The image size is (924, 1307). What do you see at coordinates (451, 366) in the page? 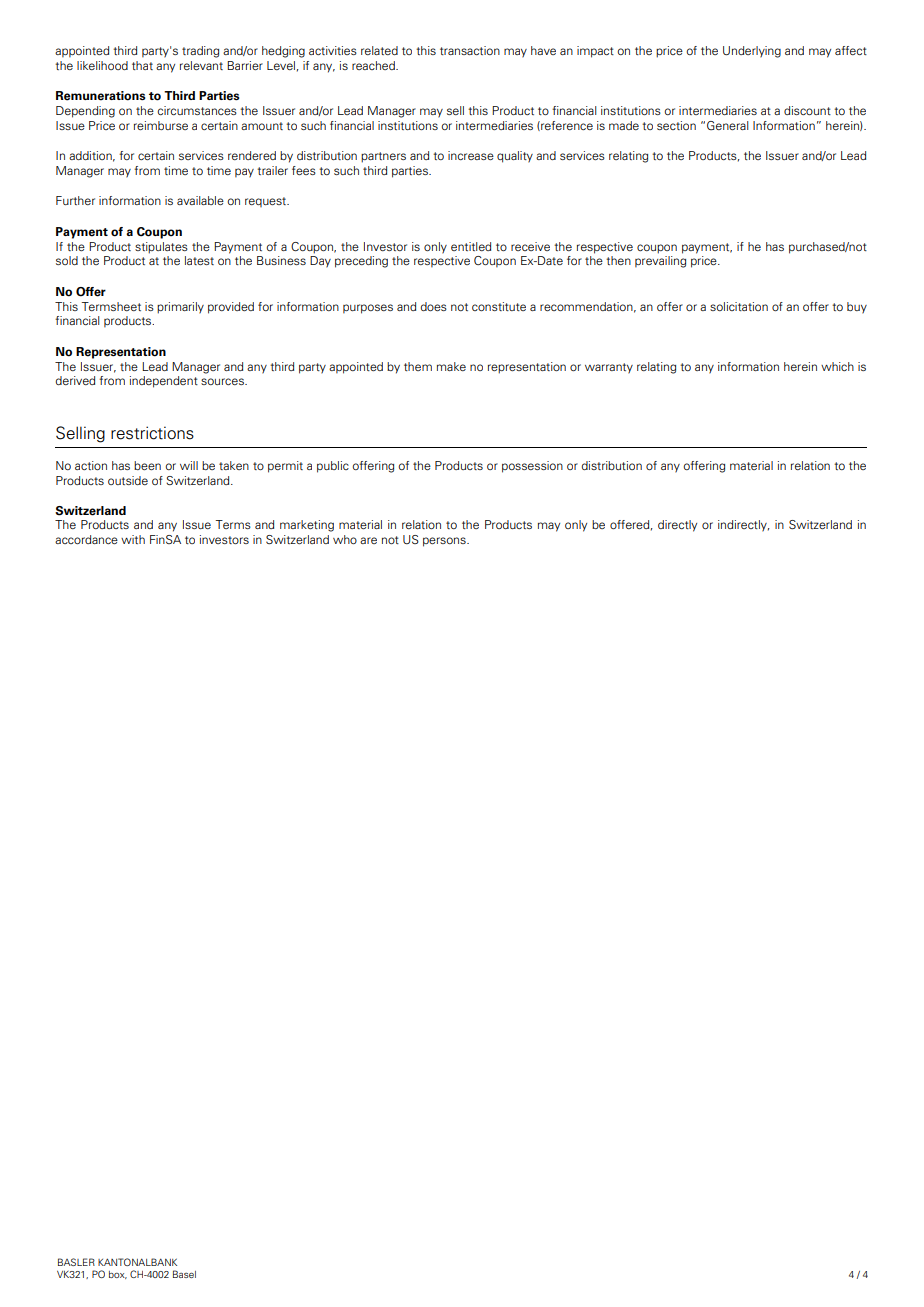
I see `make` at bounding box center [451, 366].
